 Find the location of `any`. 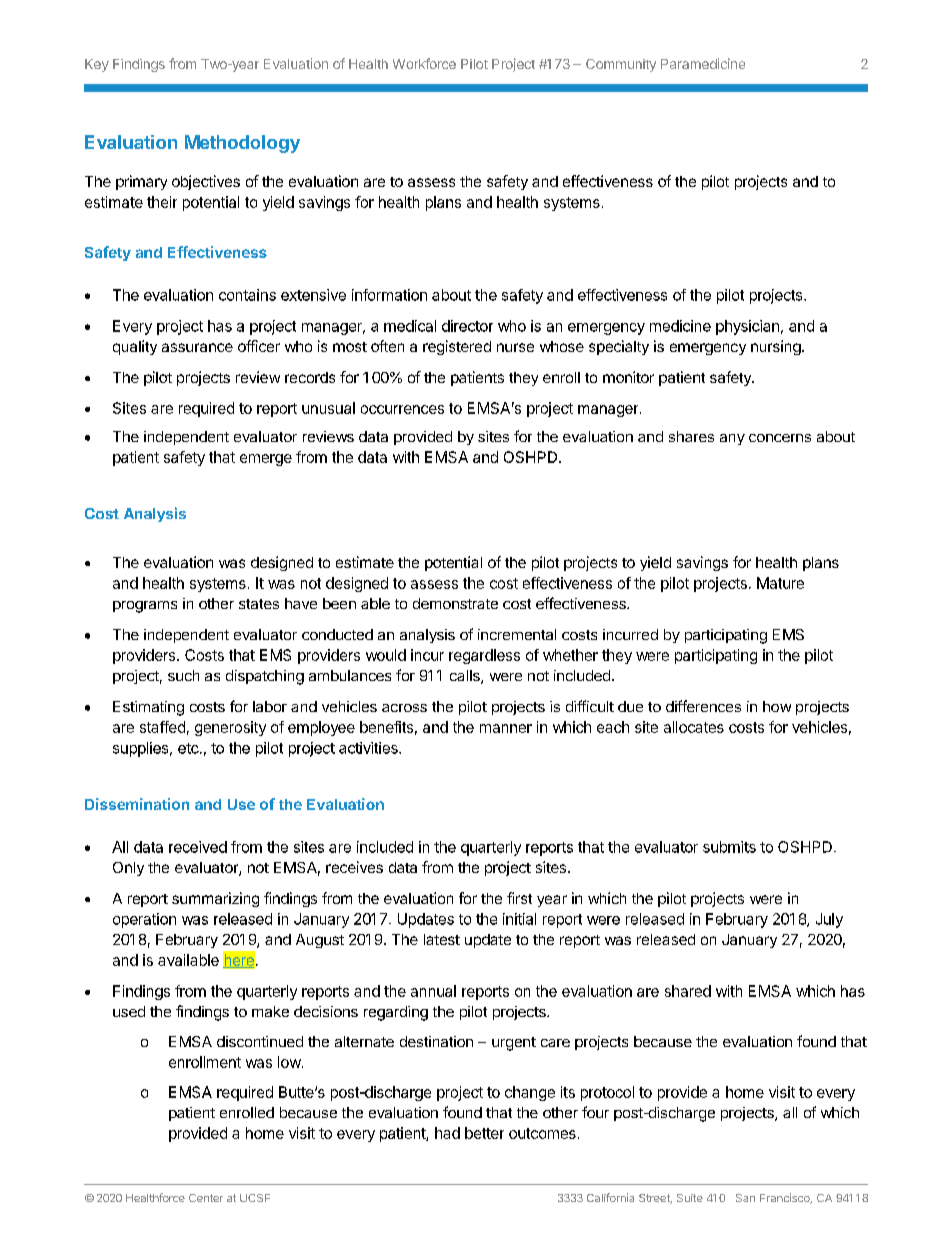

any is located at coordinates (732, 439).
